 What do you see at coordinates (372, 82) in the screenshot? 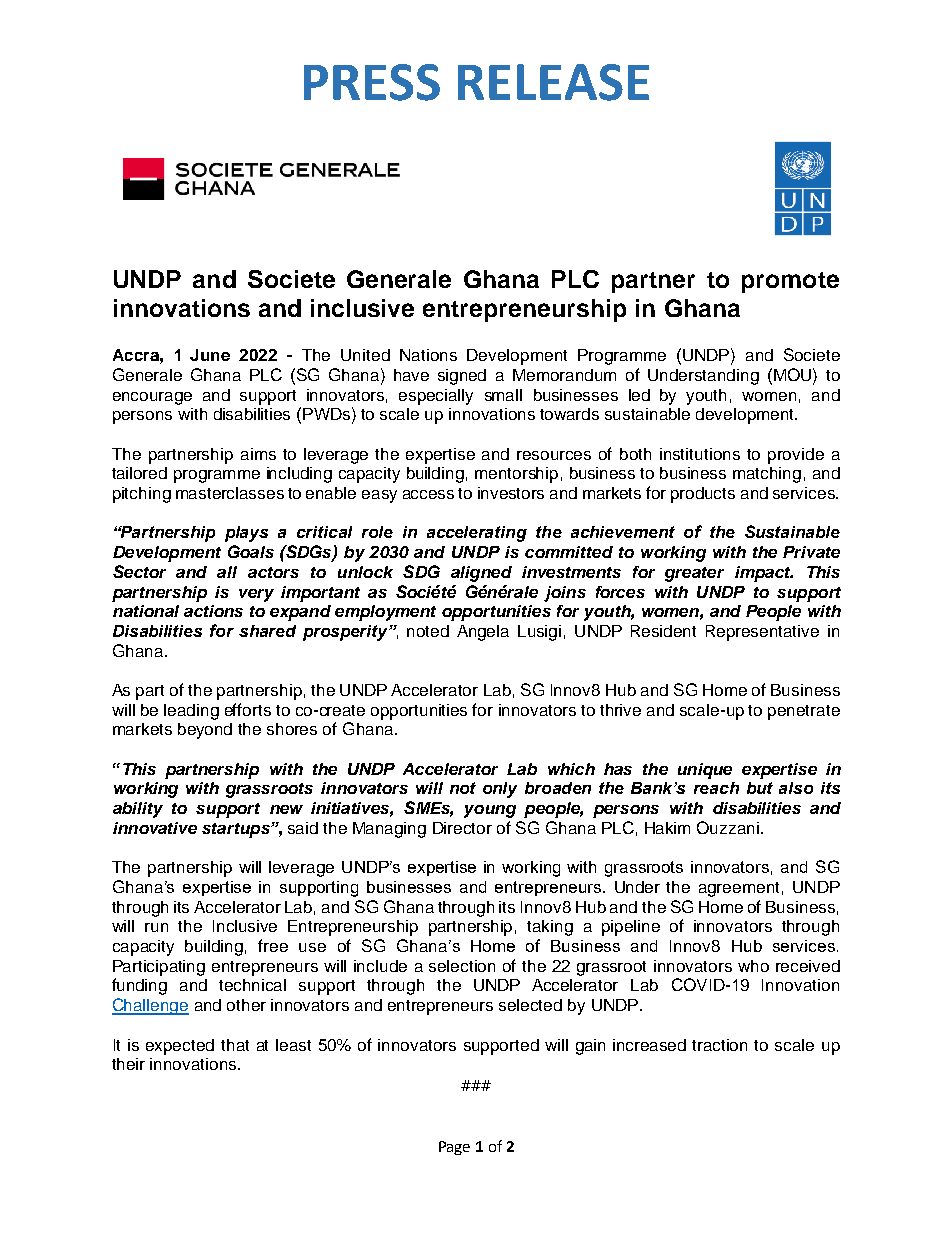
I see `PRESS` at bounding box center [372, 82].
